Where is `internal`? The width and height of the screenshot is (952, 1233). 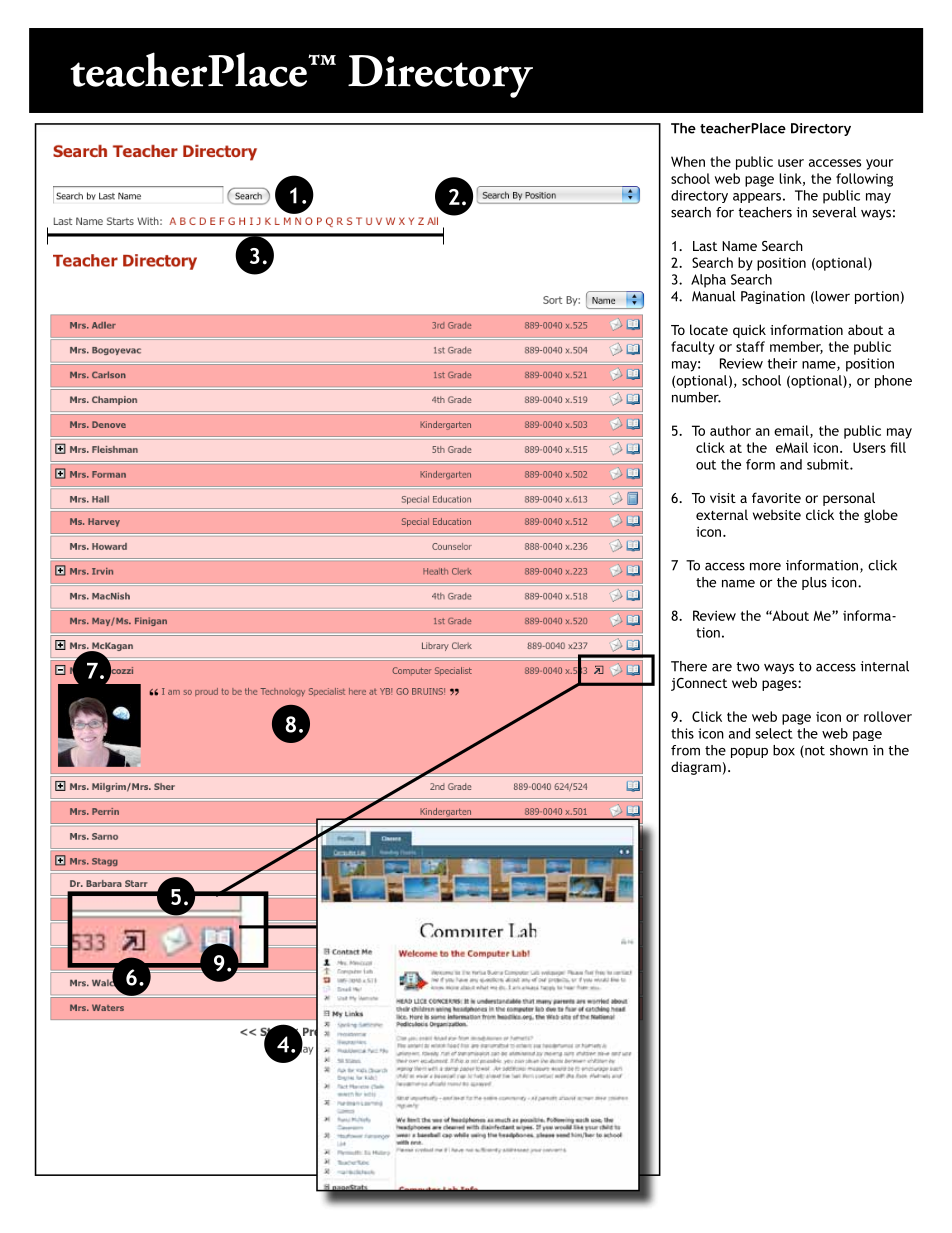
internal is located at coordinates (884, 666).
